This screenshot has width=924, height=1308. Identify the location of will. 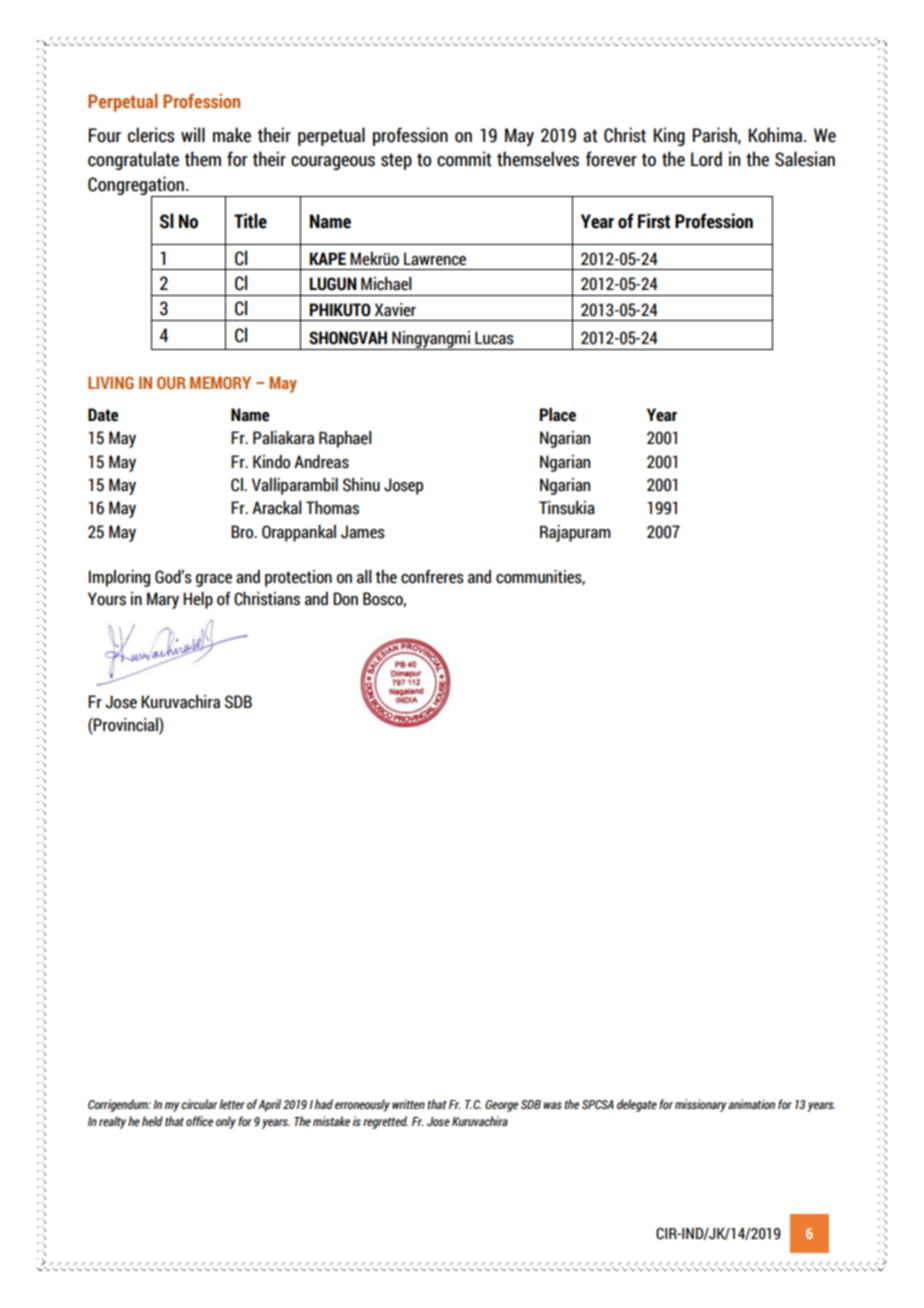
(193, 134).
